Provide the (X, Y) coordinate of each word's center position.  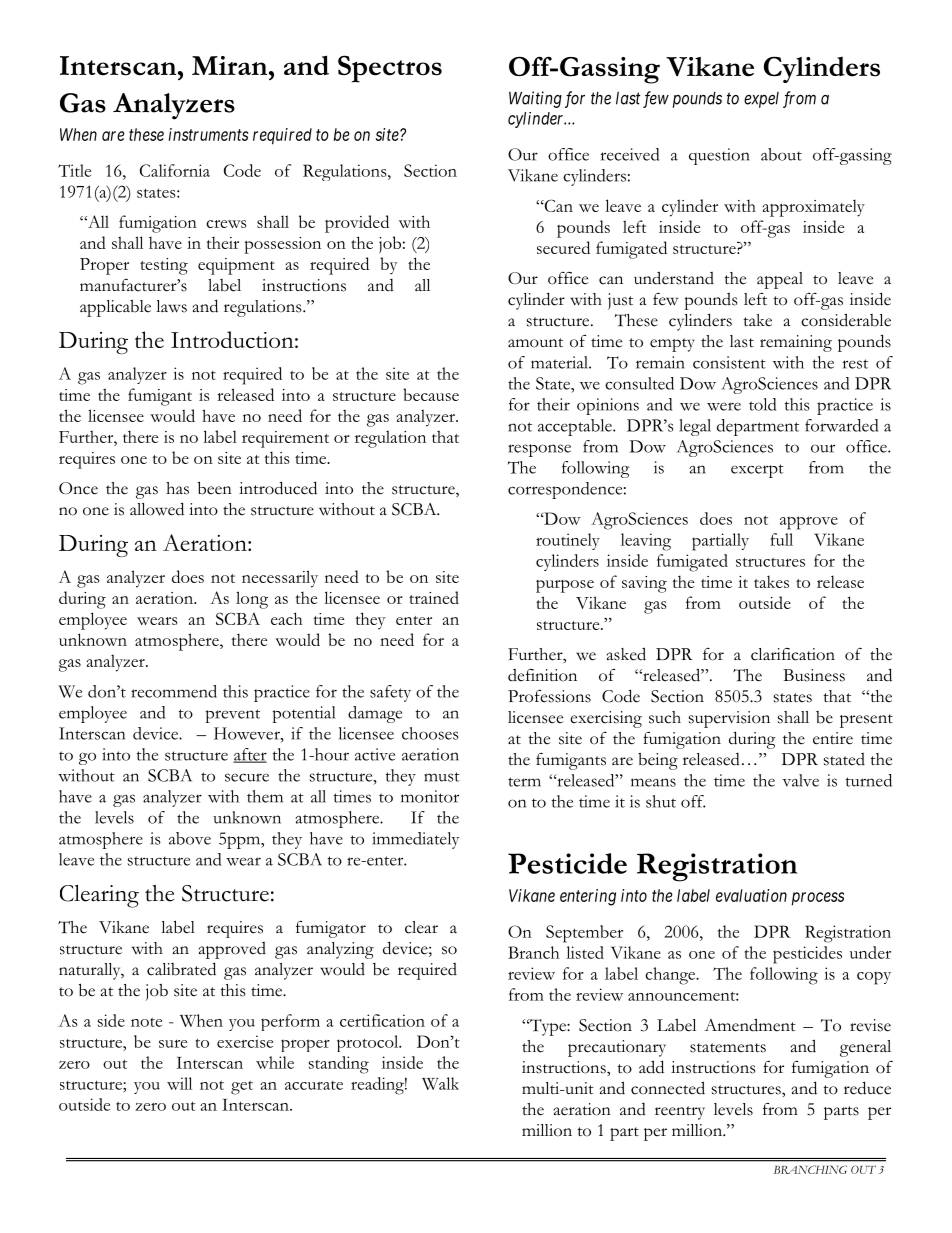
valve (800, 780)
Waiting (535, 99)
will (179, 1083)
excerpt (757, 471)
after (250, 755)
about (781, 154)
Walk (440, 1083)
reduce (867, 1088)
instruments (209, 134)
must (442, 777)
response (539, 450)
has (177, 488)
